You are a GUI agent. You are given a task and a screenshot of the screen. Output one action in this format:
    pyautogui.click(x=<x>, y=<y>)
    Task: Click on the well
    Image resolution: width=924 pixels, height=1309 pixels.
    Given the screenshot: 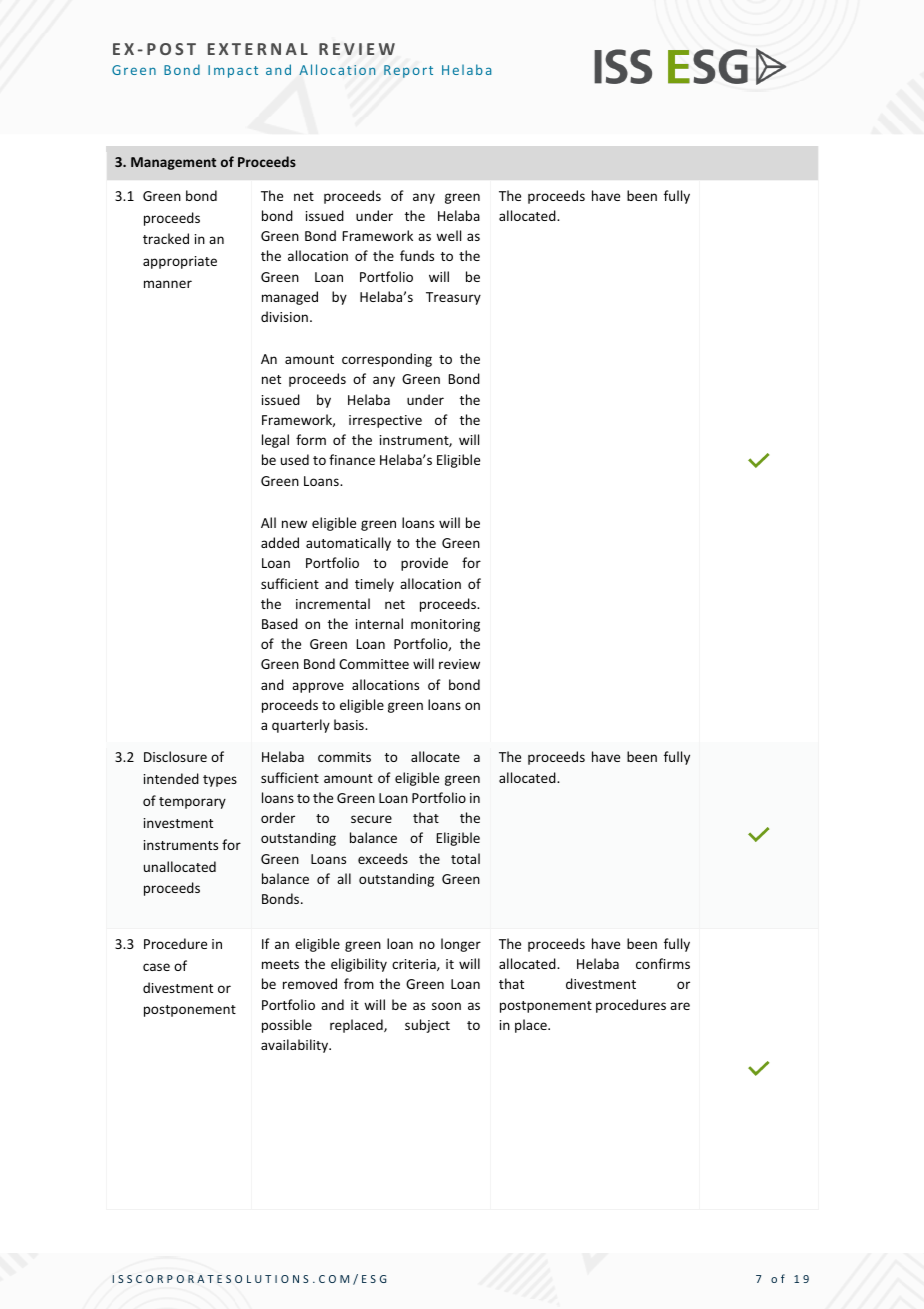 What is the action you would take?
    pyautogui.click(x=448, y=235)
